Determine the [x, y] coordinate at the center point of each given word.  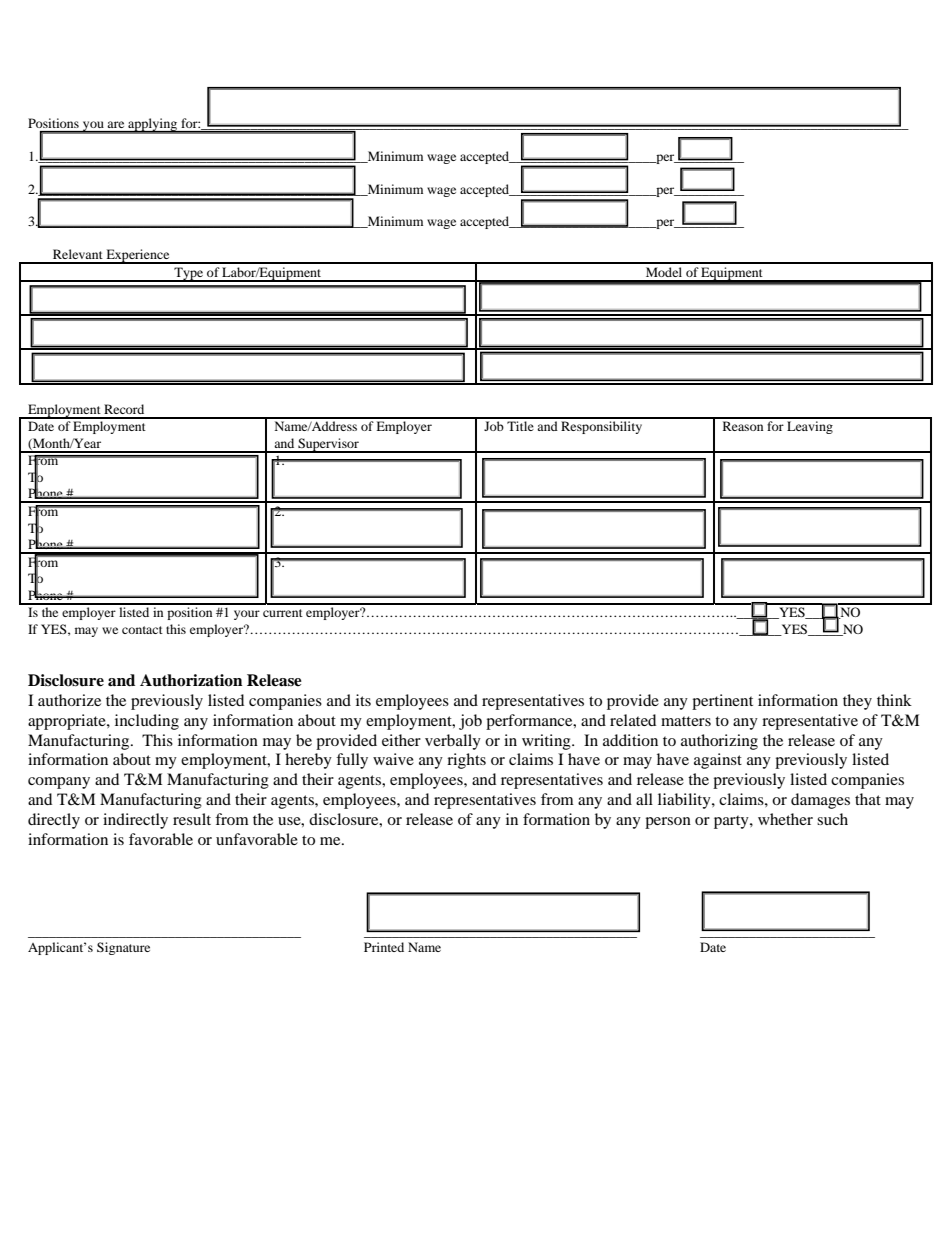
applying [153, 125]
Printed [384, 947]
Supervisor [328, 445]
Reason [743, 426]
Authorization [191, 680]
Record [124, 409]
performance [530, 722]
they [857, 702]
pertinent [722, 702]
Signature [123, 948]
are [116, 124]
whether [785, 819]
